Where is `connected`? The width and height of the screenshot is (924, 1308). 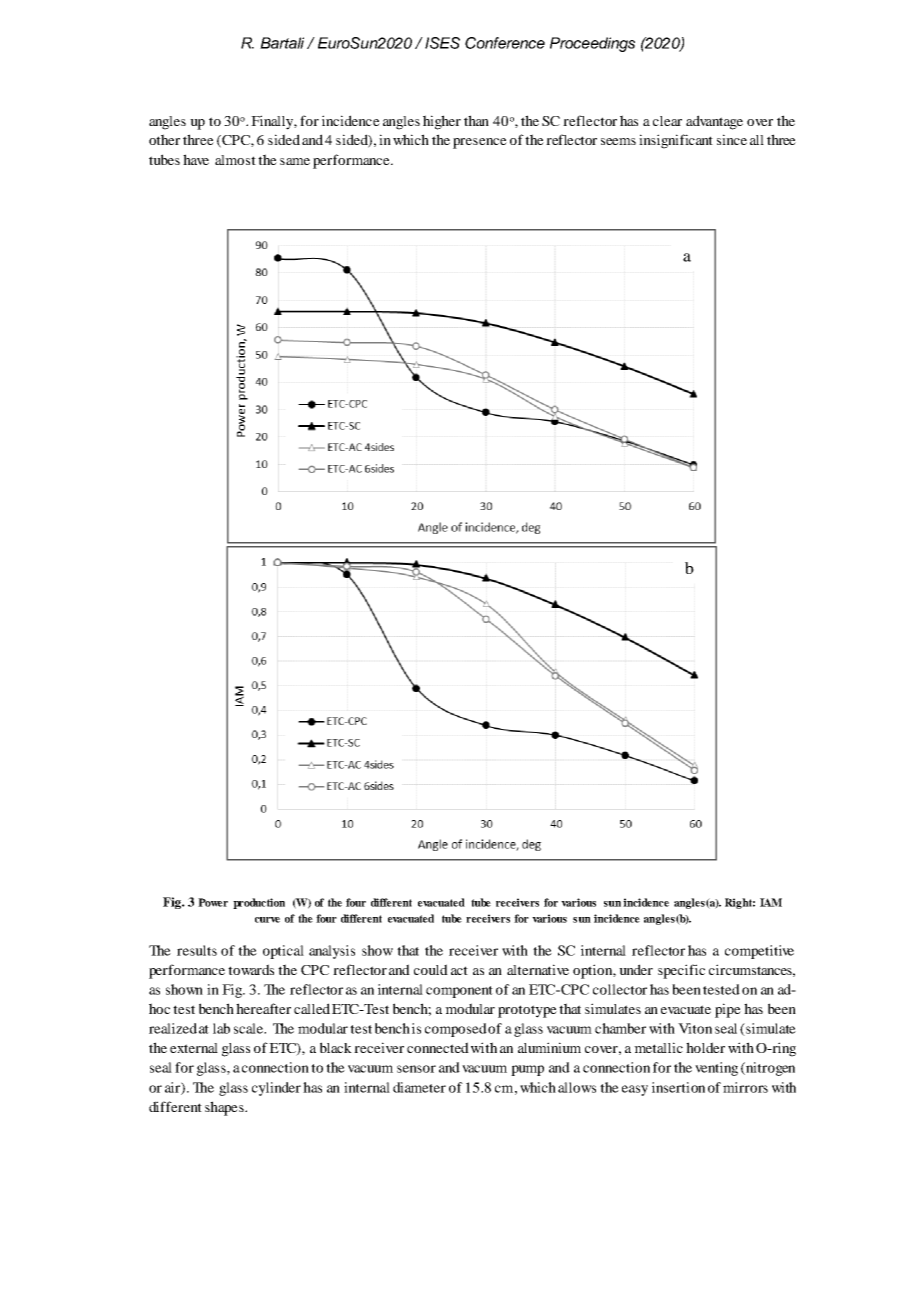
connected is located at coordinates (438, 1047).
